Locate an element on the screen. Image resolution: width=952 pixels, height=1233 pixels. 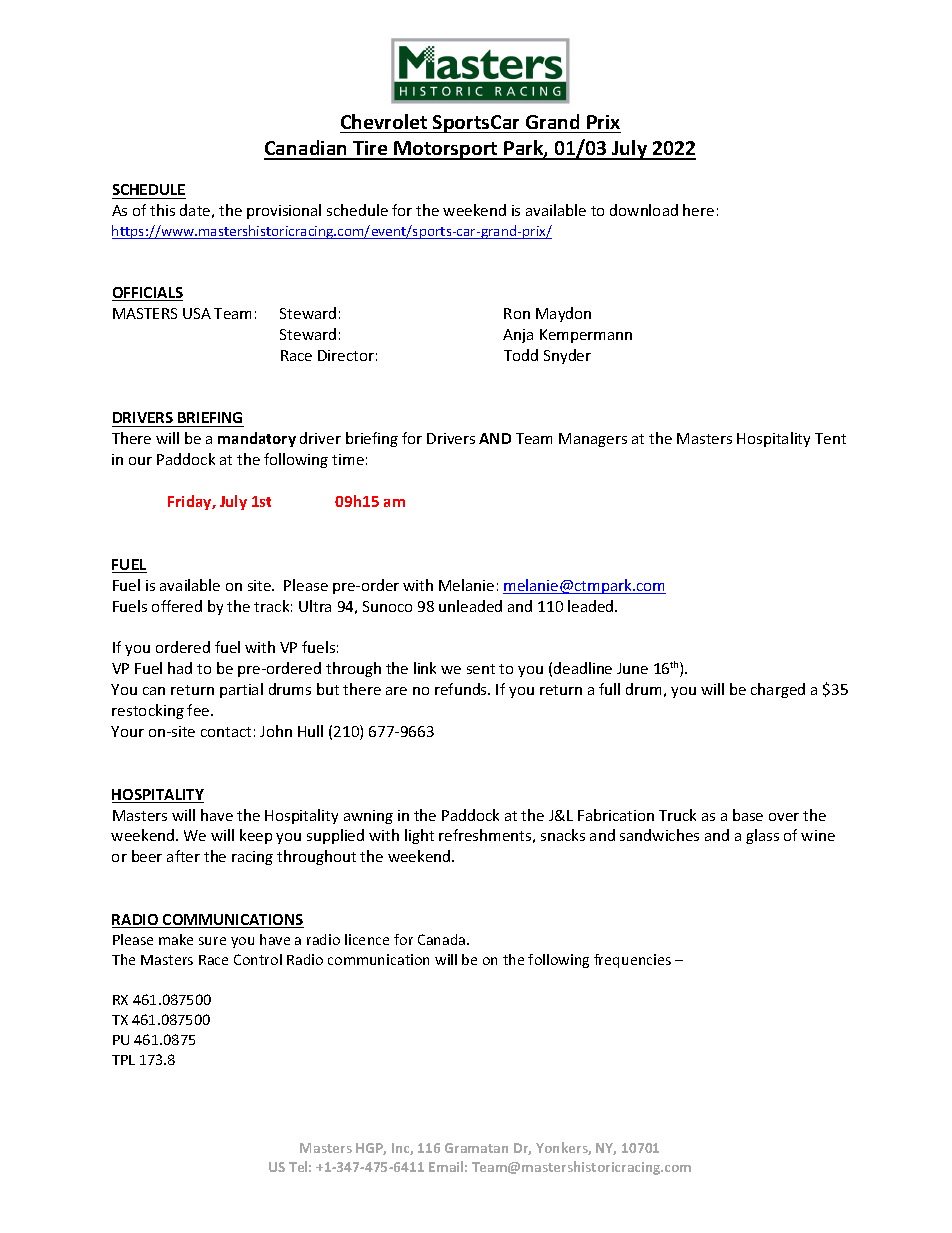
sent is located at coordinates (481, 669).
